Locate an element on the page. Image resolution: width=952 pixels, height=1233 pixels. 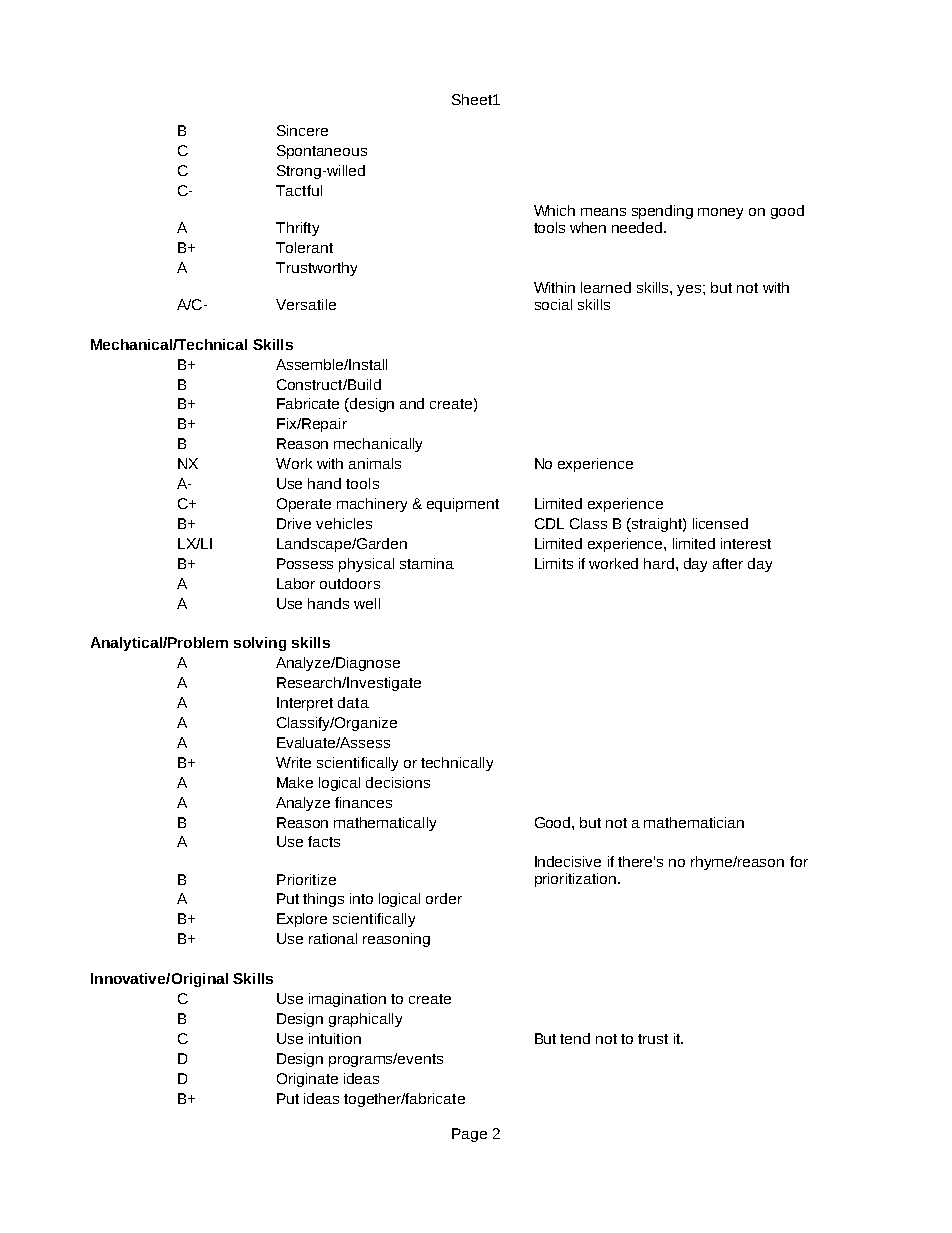
Operate is located at coordinates (304, 505).
